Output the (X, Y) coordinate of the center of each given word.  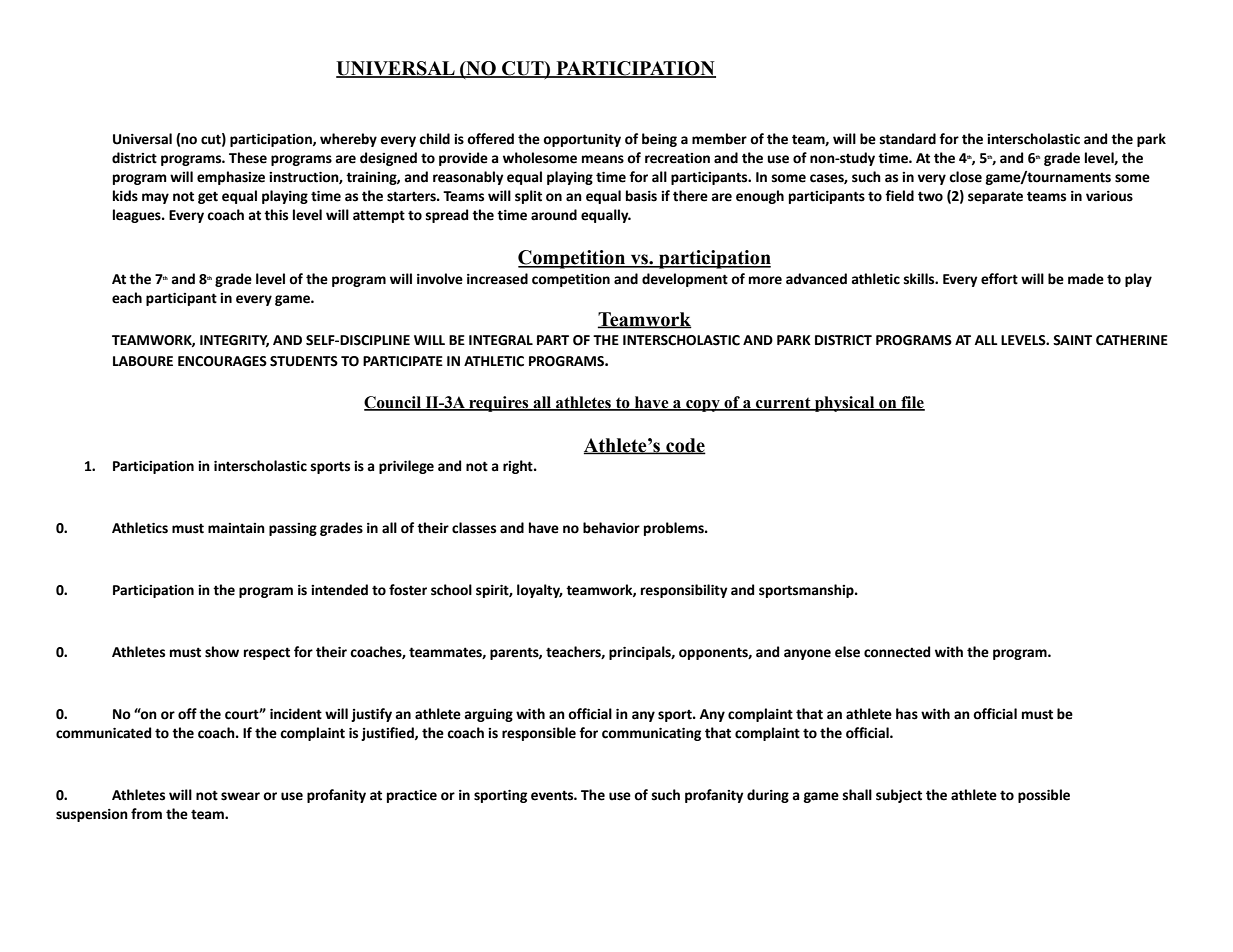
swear (240, 796)
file (912, 403)
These (248, 158)
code (685, 446)
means (603, 159)
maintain (236, 528)
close (965, 177)
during (768, 796)
